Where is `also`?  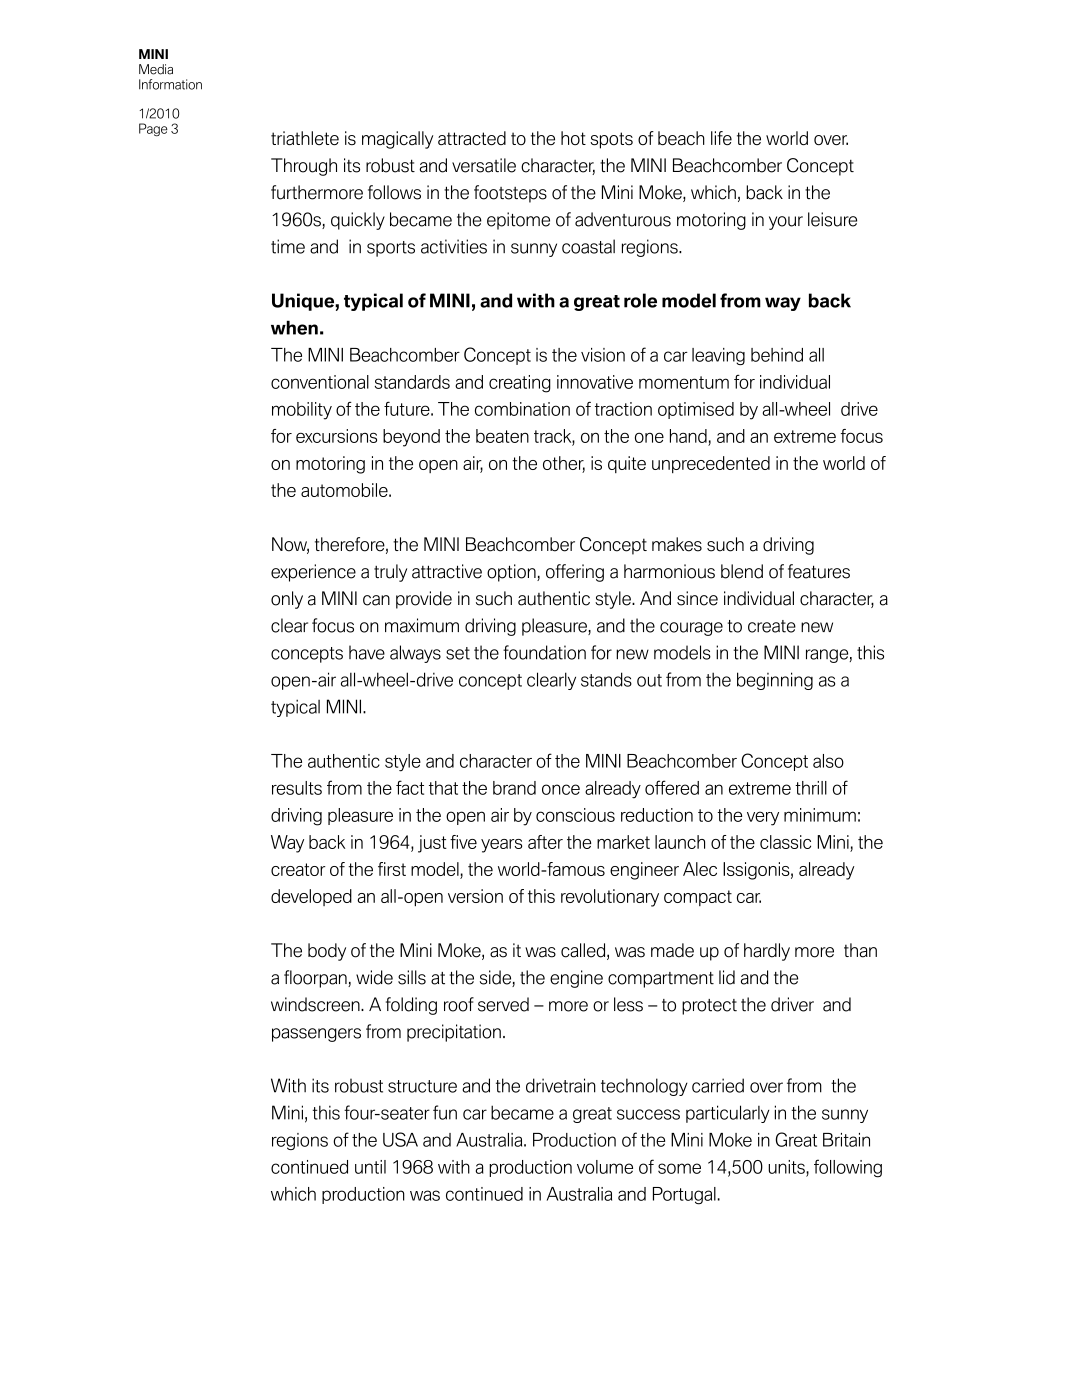
also is located at coordinates (828, 761).
